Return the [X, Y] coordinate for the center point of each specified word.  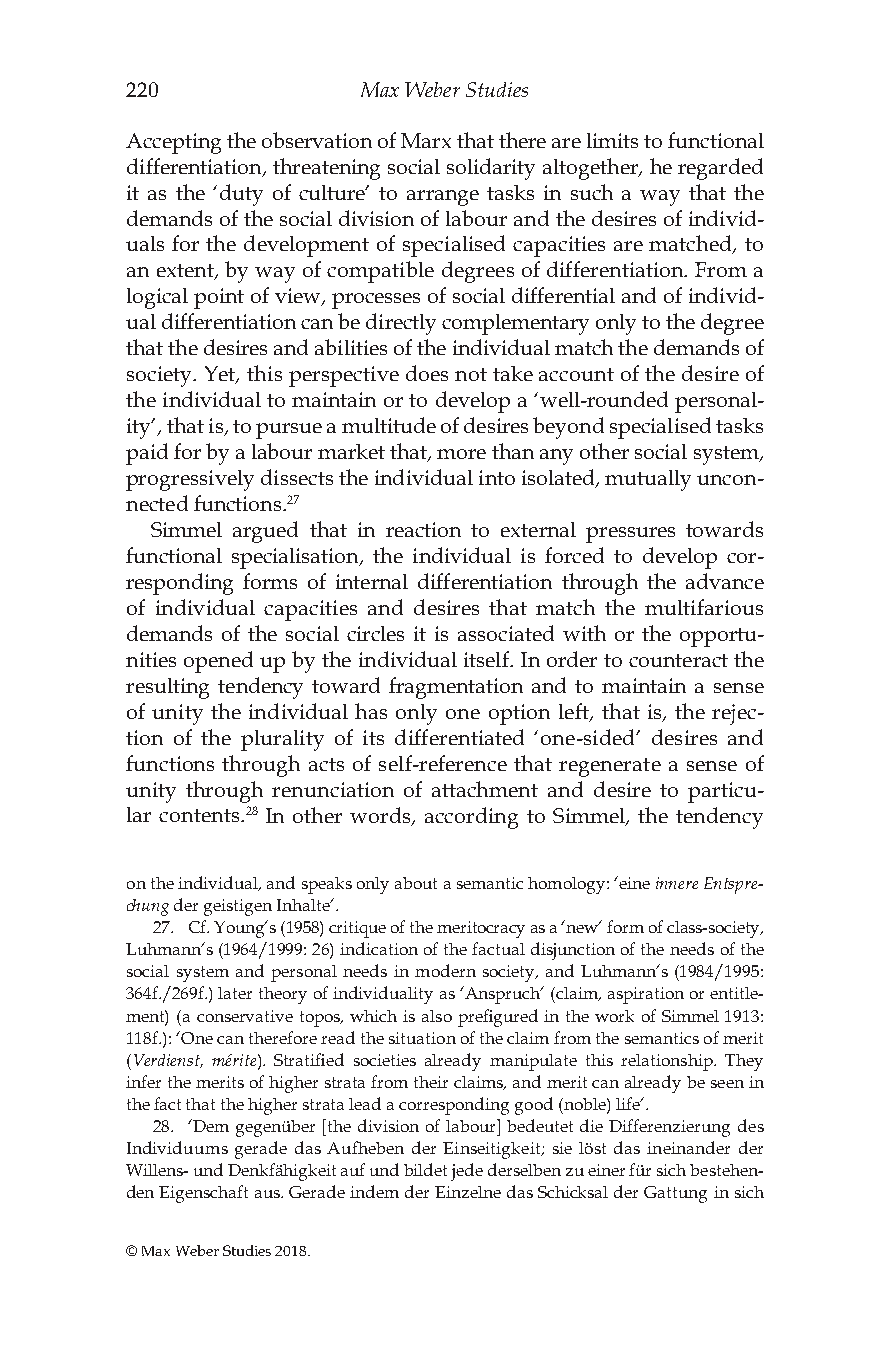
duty [241, 195]
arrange [443, 198]
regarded [720, 169]
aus [268, 1194]
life [629, 1103]
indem [374, 1191]
